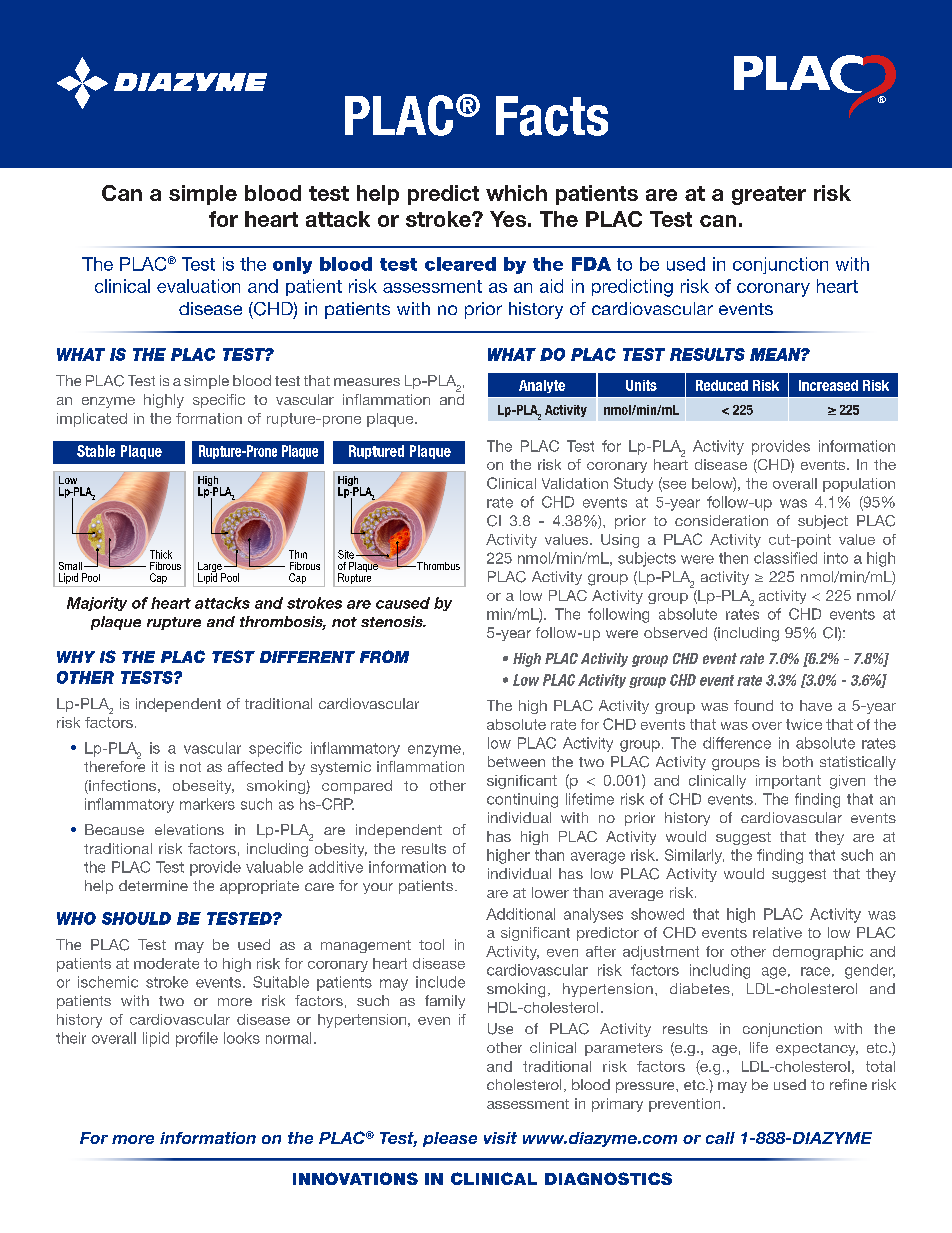 The width and height of the screenshot is (952, 1233). What do you see at coordinates (197, 1039) in the screenshot?
I see `profile` at bounding box center [197, 1039].
